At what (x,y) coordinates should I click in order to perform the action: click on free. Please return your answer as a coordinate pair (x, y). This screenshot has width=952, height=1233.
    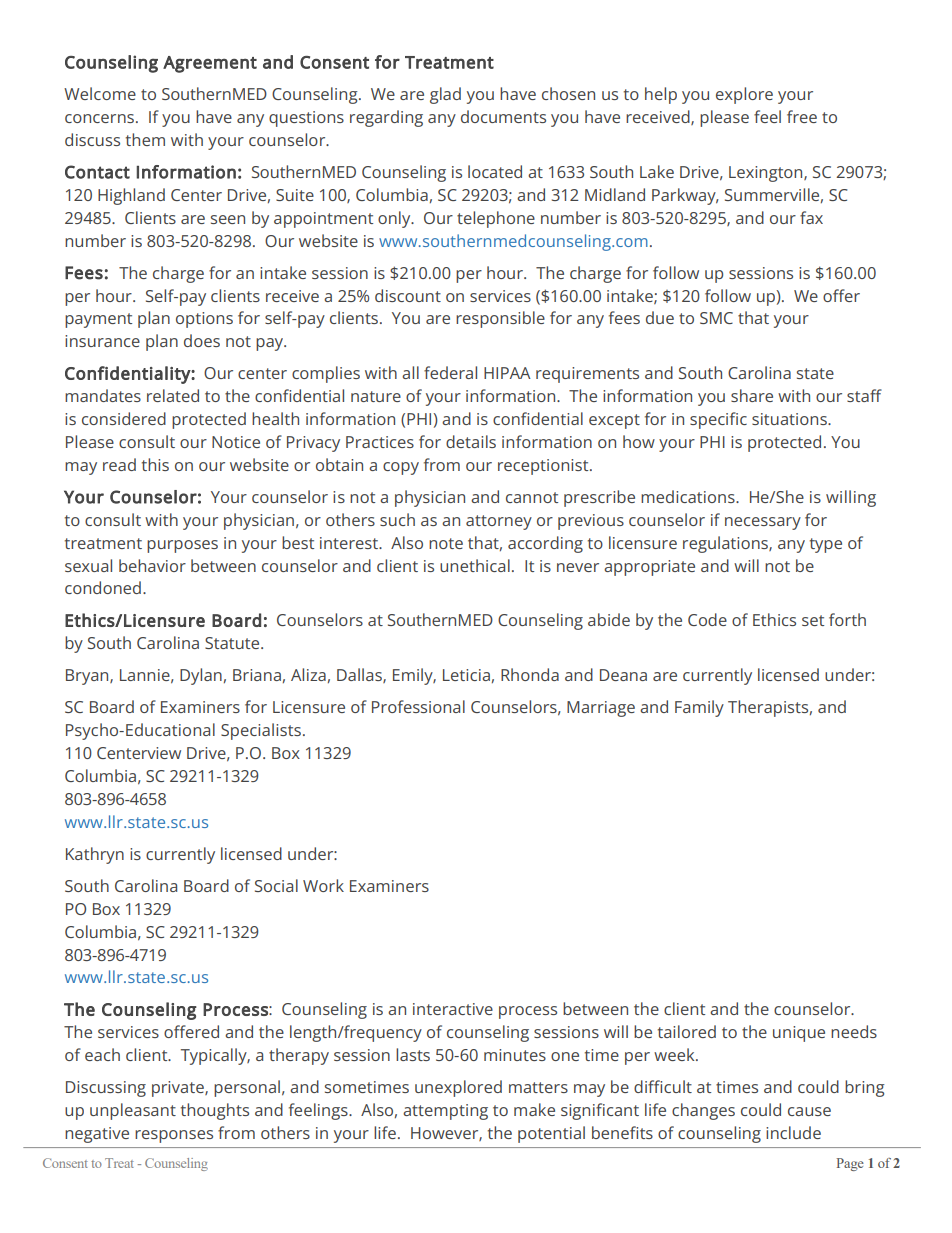
    Looking at the image, I should click on (802, 116).
